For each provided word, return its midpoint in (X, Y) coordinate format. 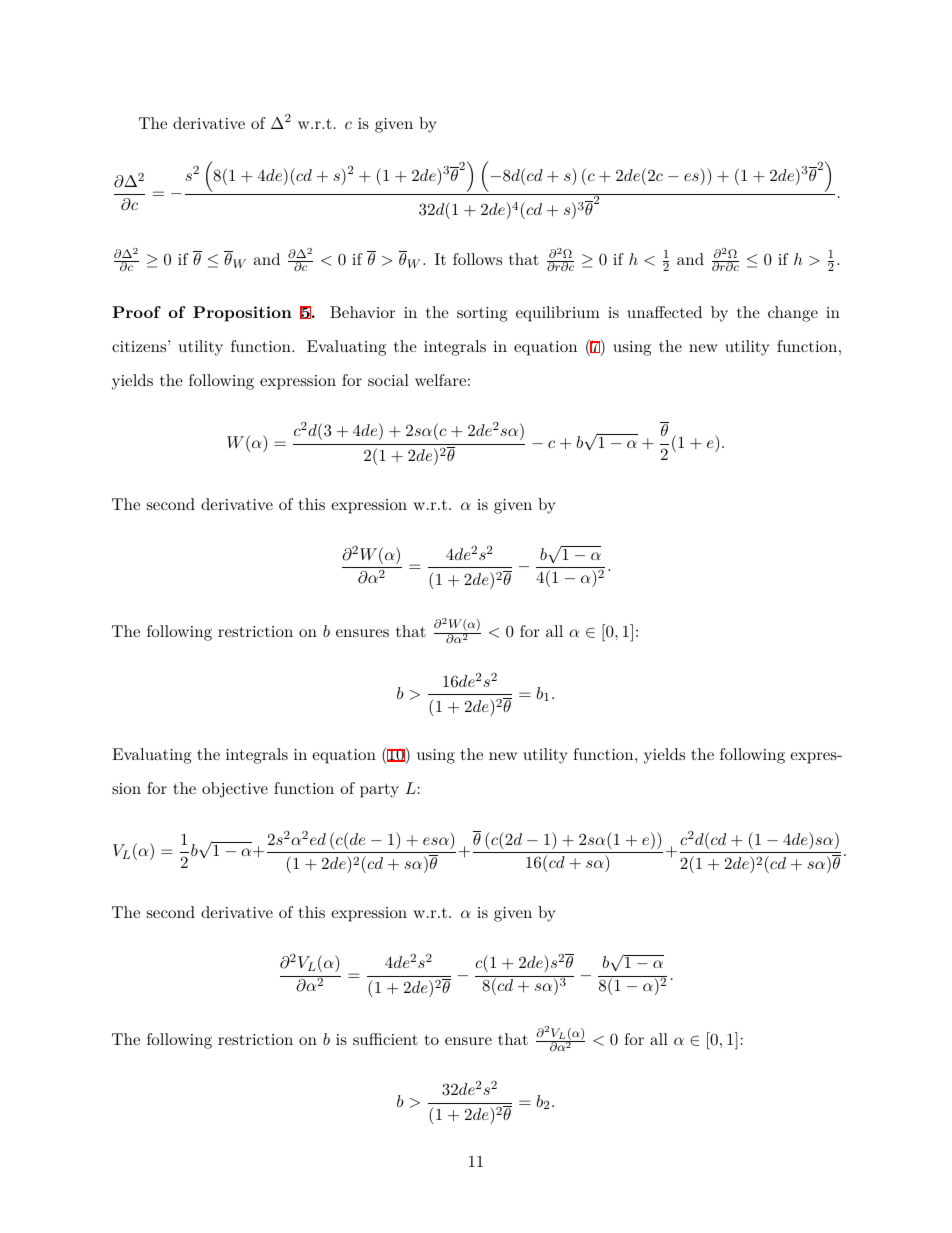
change (793, 314)
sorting (482, 314)
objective (235, 790)
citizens (140, 346)
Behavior (362, 312)
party (379, 790)
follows (477, 259)
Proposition (242, 314)
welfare (440, 380)
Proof (136, 312)
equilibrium (558, 314)
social (388, 380)
